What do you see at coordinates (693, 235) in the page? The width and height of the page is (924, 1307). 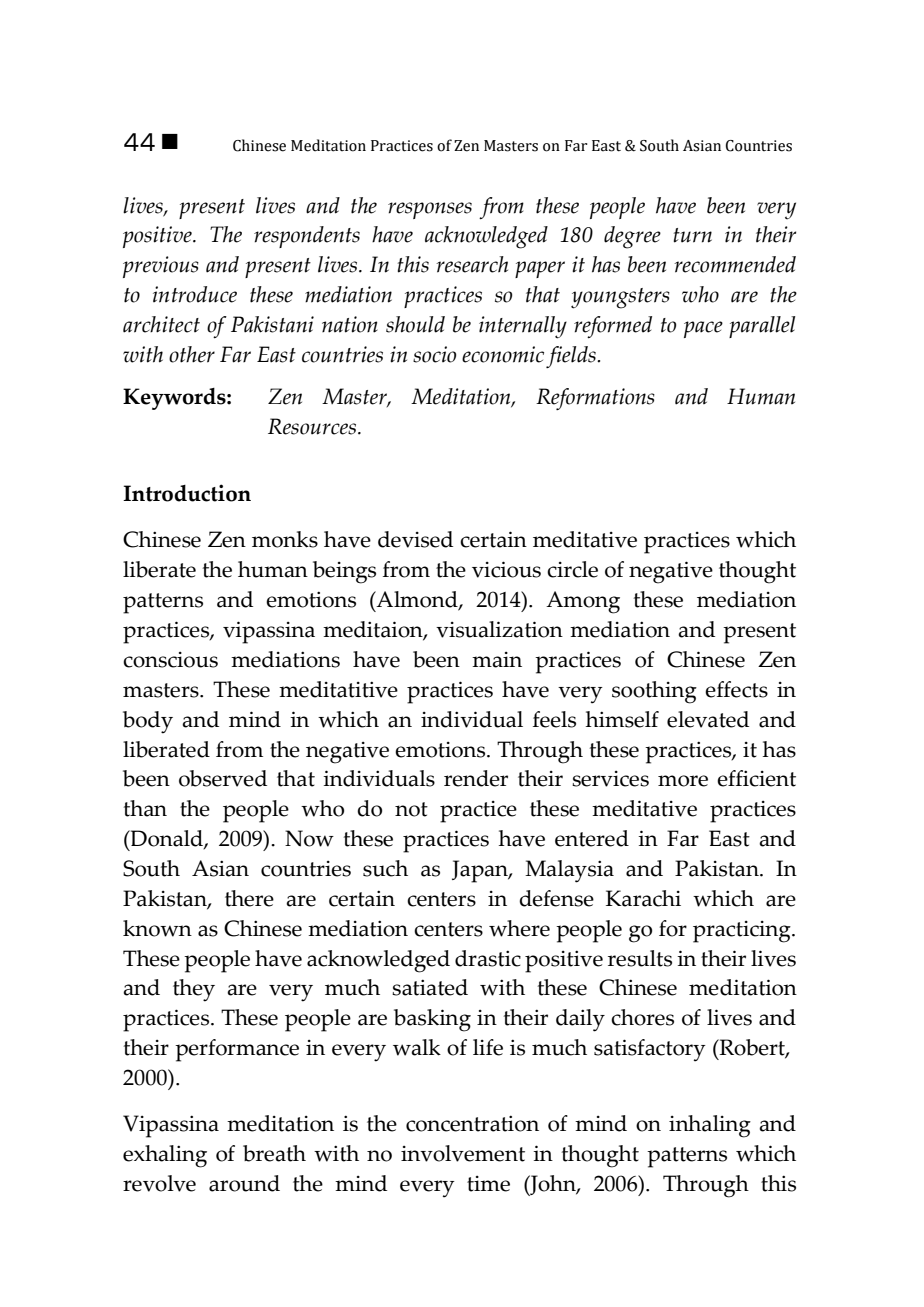 I see `turn` at bounding box center [693, 235].
